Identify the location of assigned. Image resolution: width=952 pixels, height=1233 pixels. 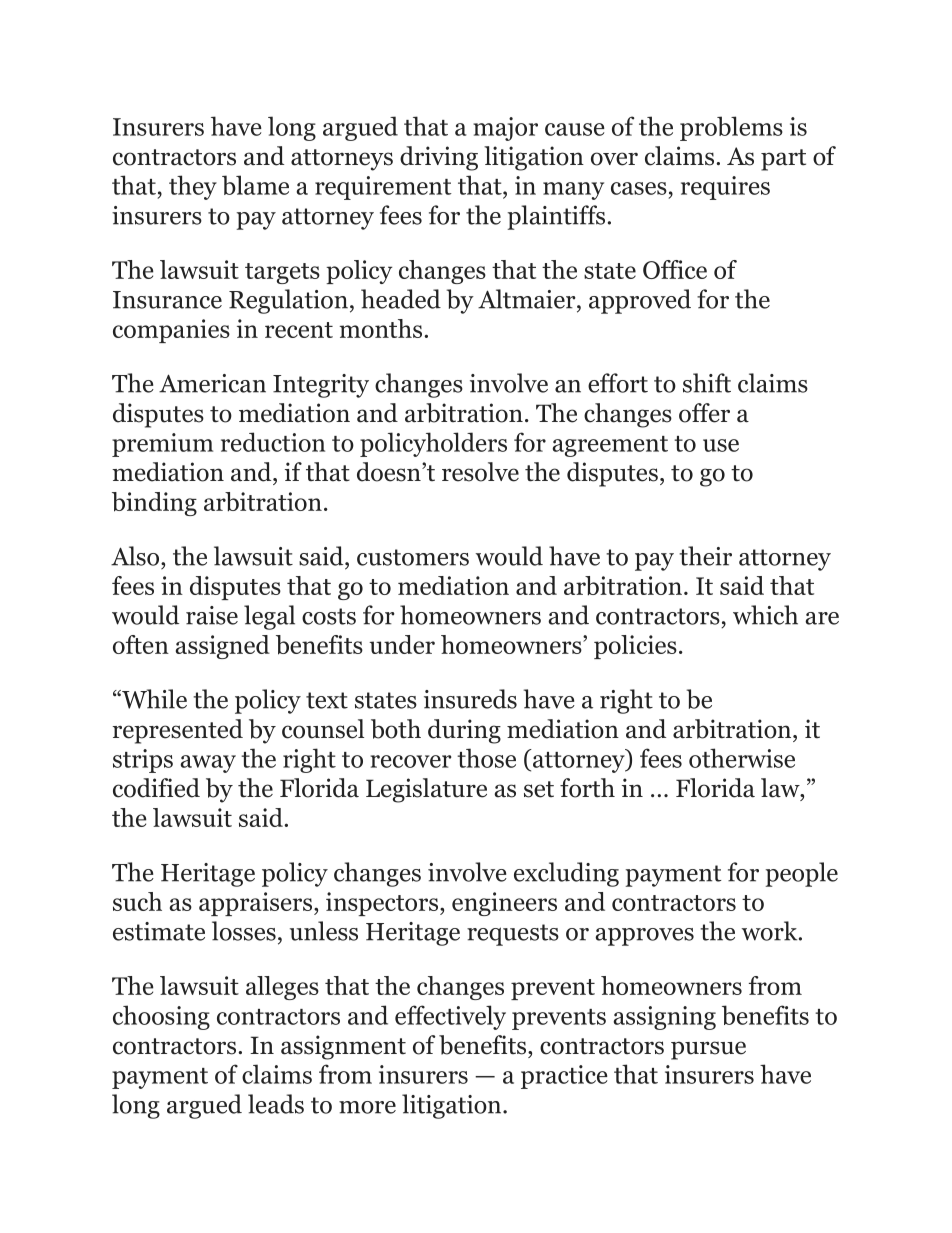
(223, 647).
